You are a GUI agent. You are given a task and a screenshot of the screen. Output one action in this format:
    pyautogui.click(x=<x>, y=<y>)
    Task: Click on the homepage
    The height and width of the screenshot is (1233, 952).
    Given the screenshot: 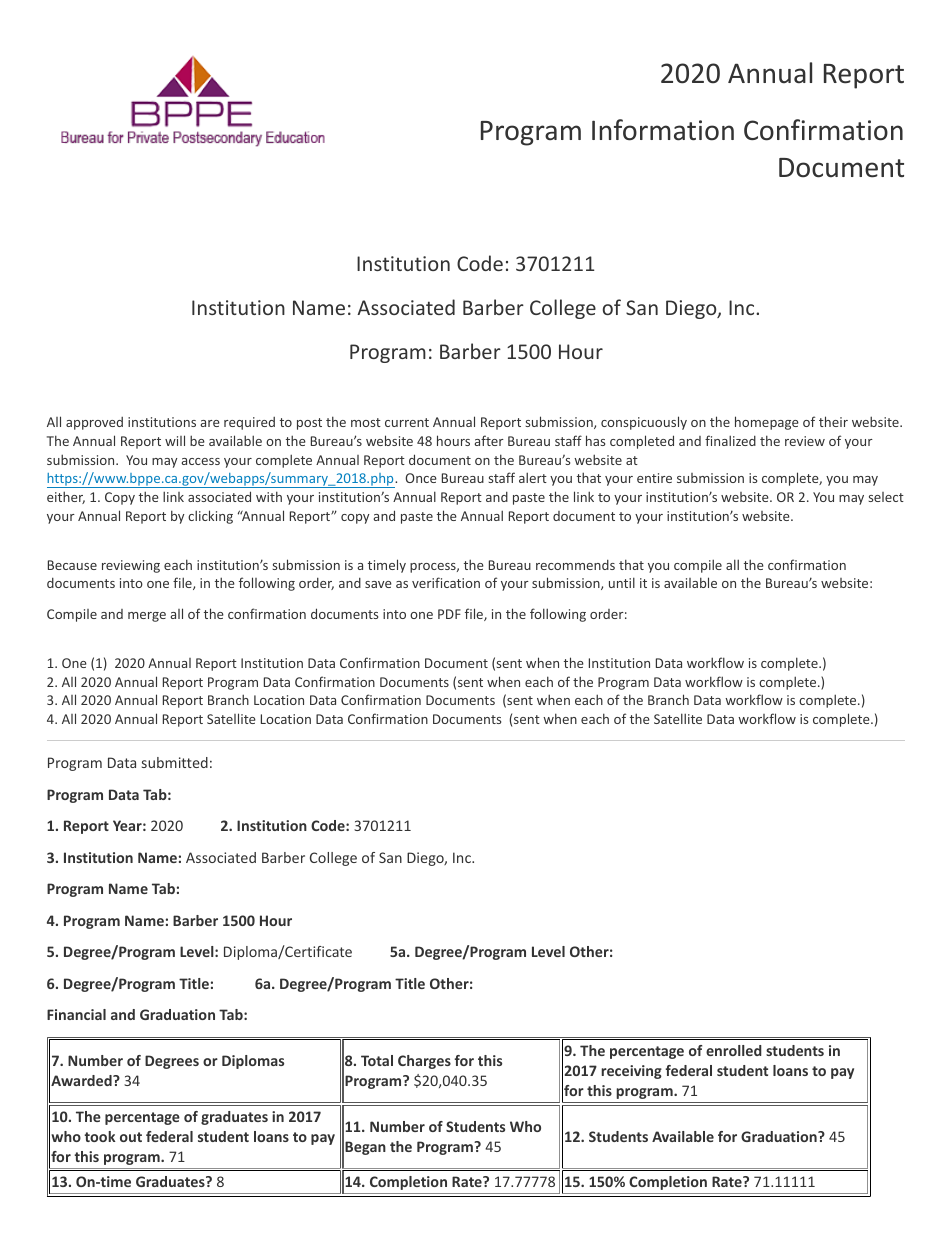 What is the action you would take?
    pyautogui.click(x=767, y=423)
